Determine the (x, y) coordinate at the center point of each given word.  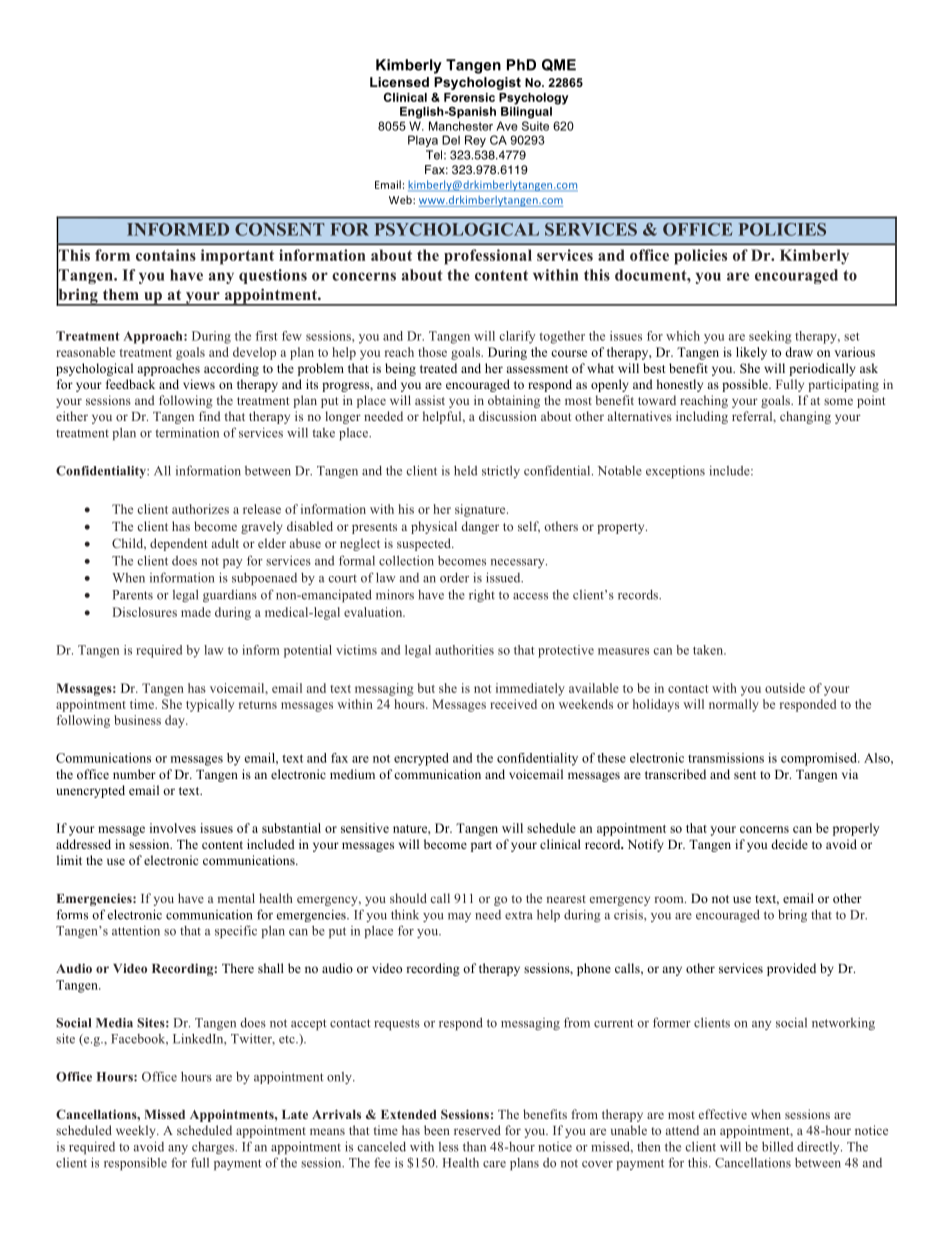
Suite (535, 126)
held (465, 470)
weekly (137, 1131)
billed (777, 1146)
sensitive (365, 828)
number (134, 774)
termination (187, 433)
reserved (477, 1130)
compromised (820, 759)
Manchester (461, 126)
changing (805, 417)
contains (166, 255)
